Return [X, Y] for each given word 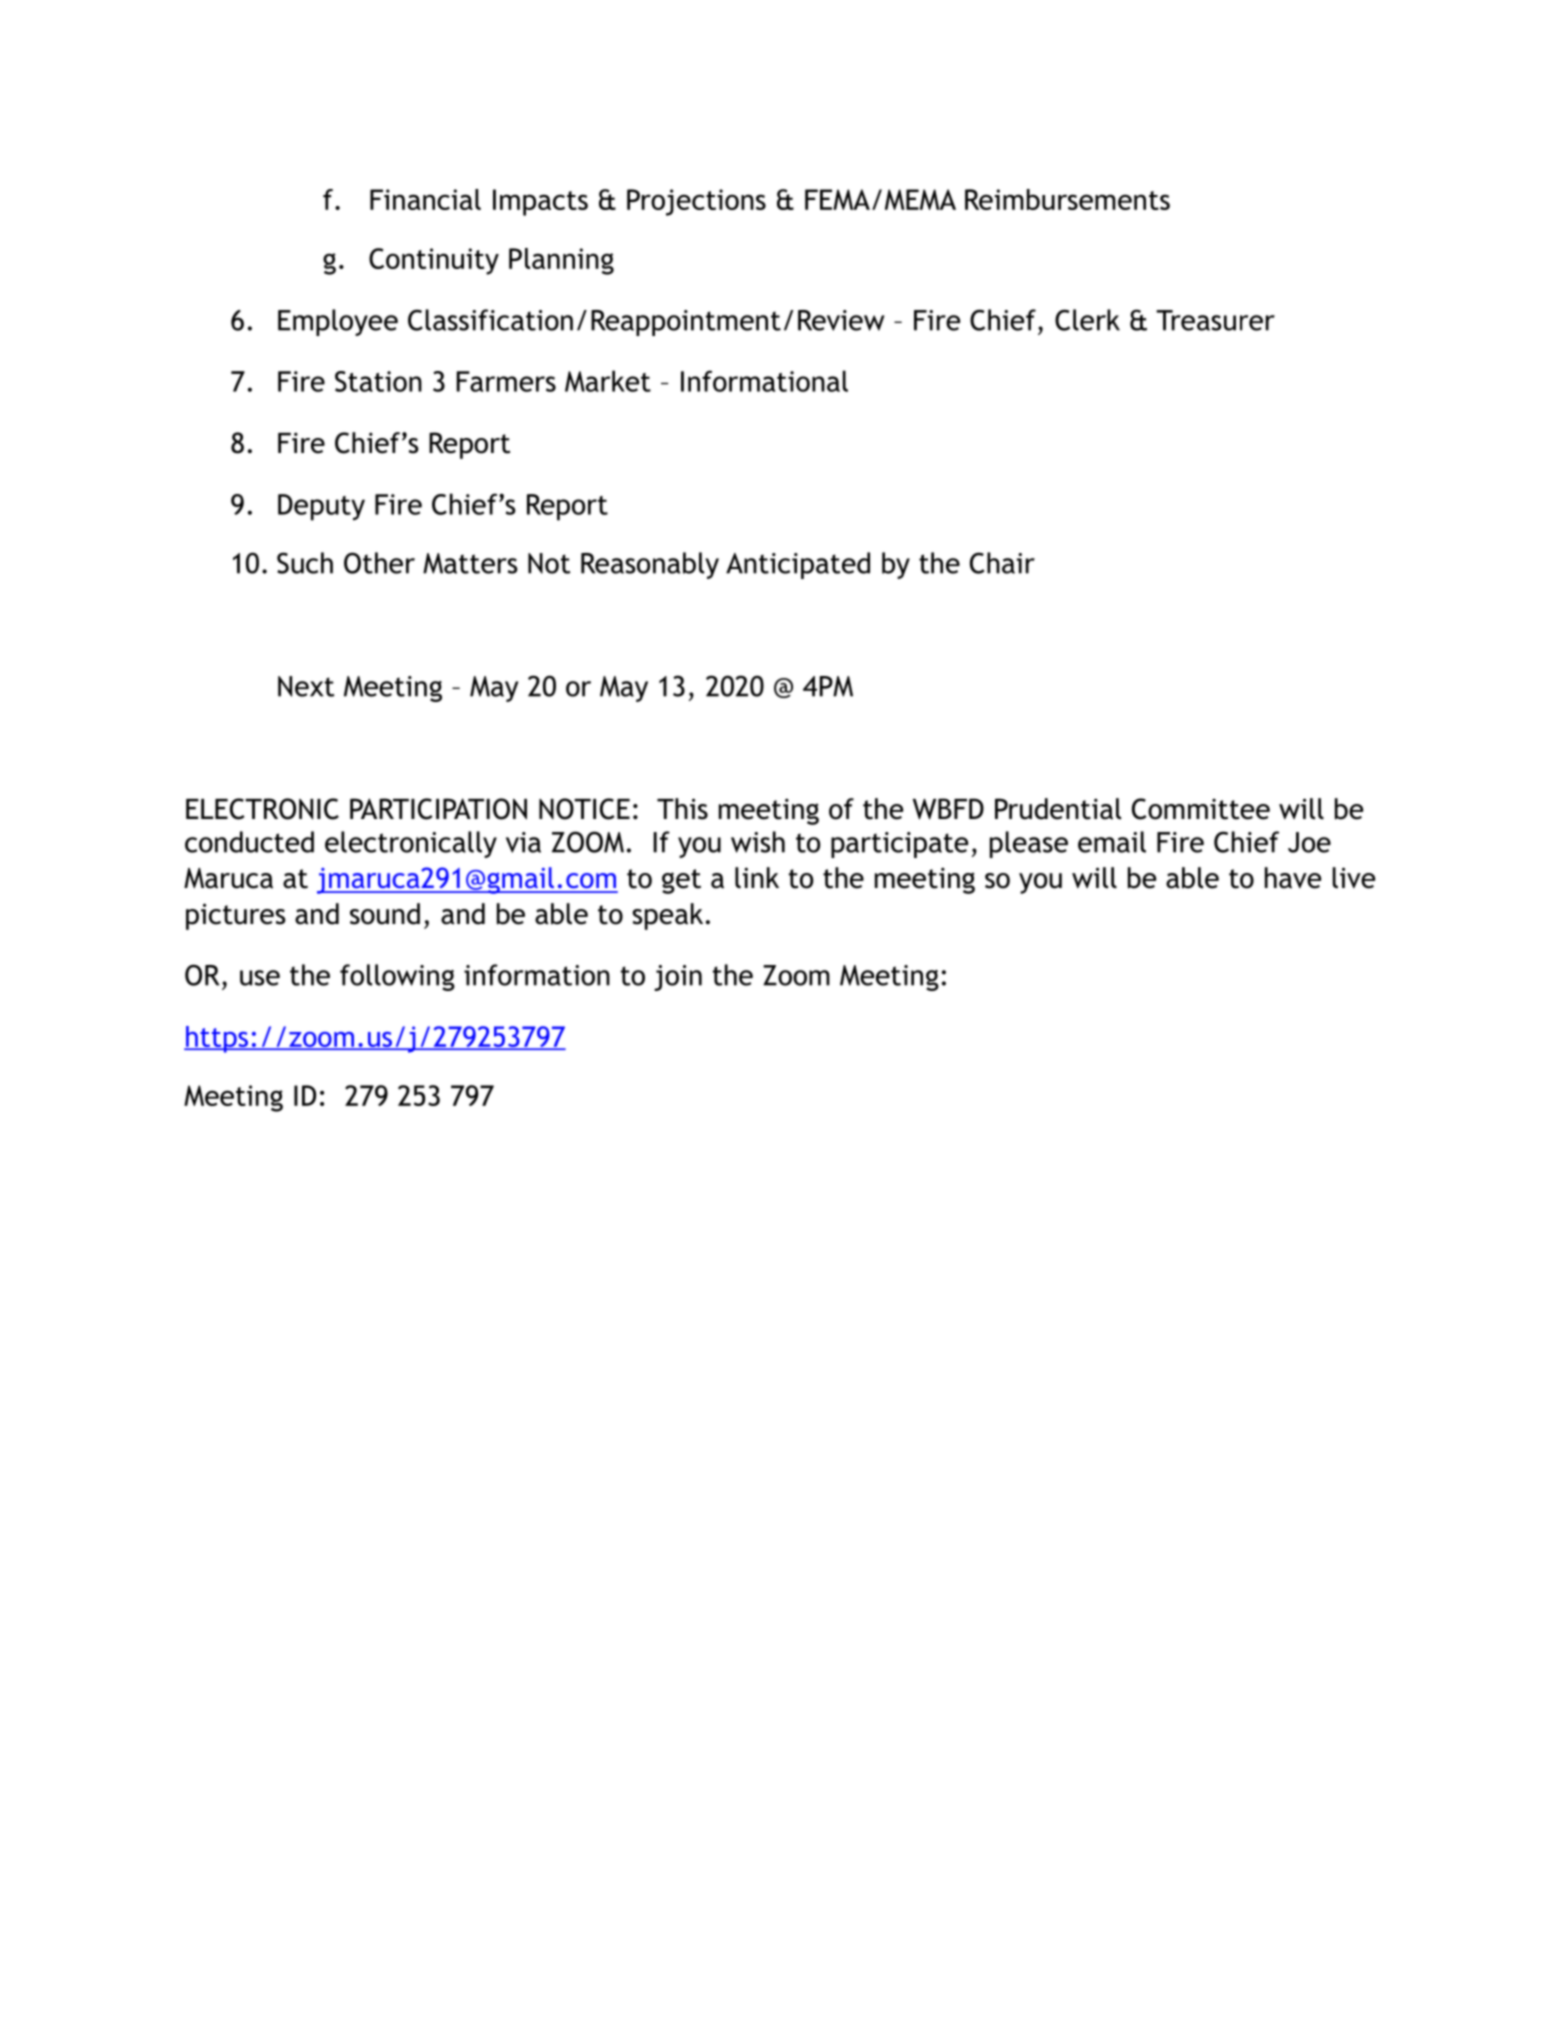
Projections [696, 202]
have [1293, 878]
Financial [425, 199]
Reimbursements [1067, 199]
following [397, 977]
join [678, 978]
